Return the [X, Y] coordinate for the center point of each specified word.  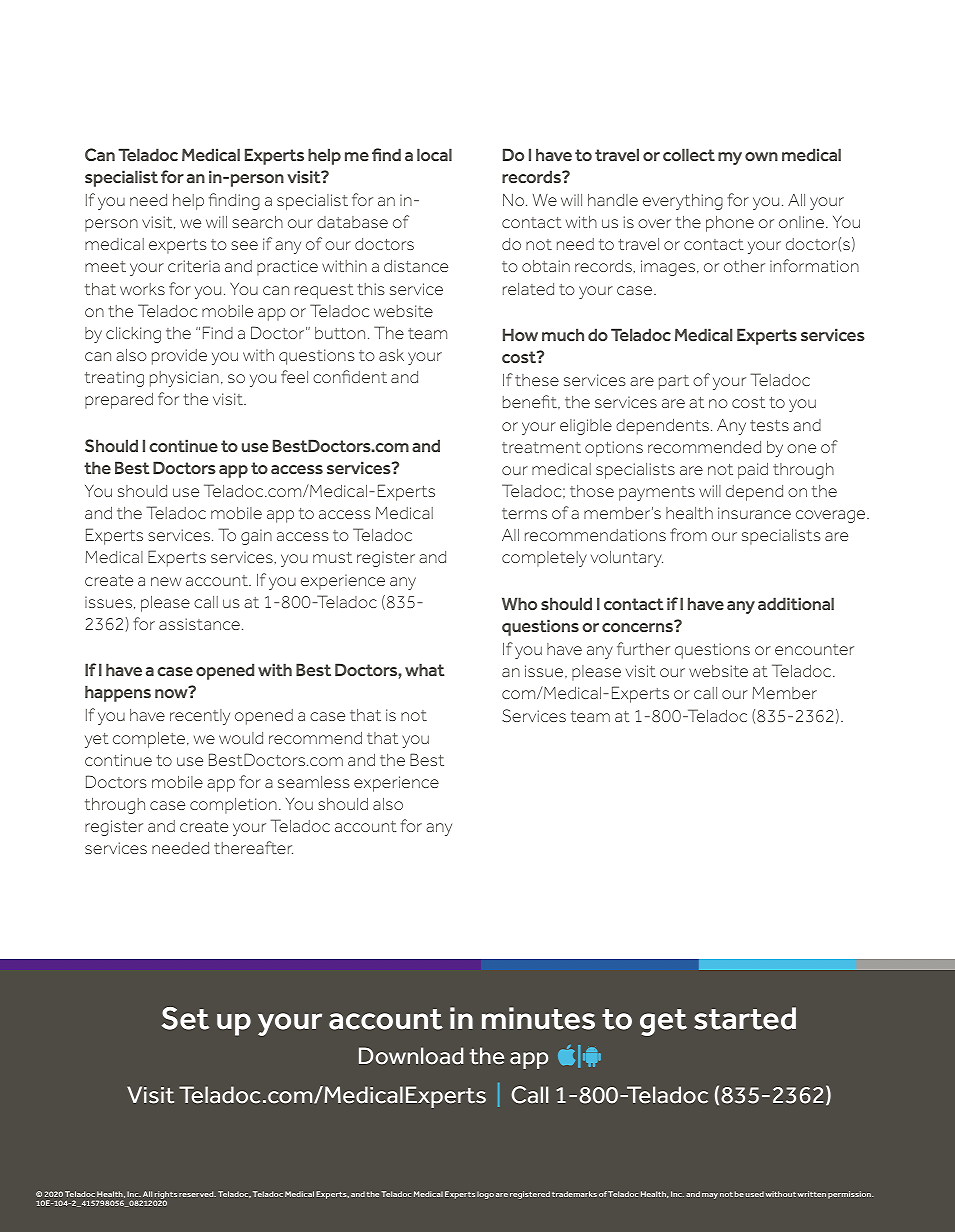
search [257, 222]
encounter [814, 649]
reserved [197, 1194]
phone [730, 224]
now [172, 692]
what [425, 669]
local [434, 154]
